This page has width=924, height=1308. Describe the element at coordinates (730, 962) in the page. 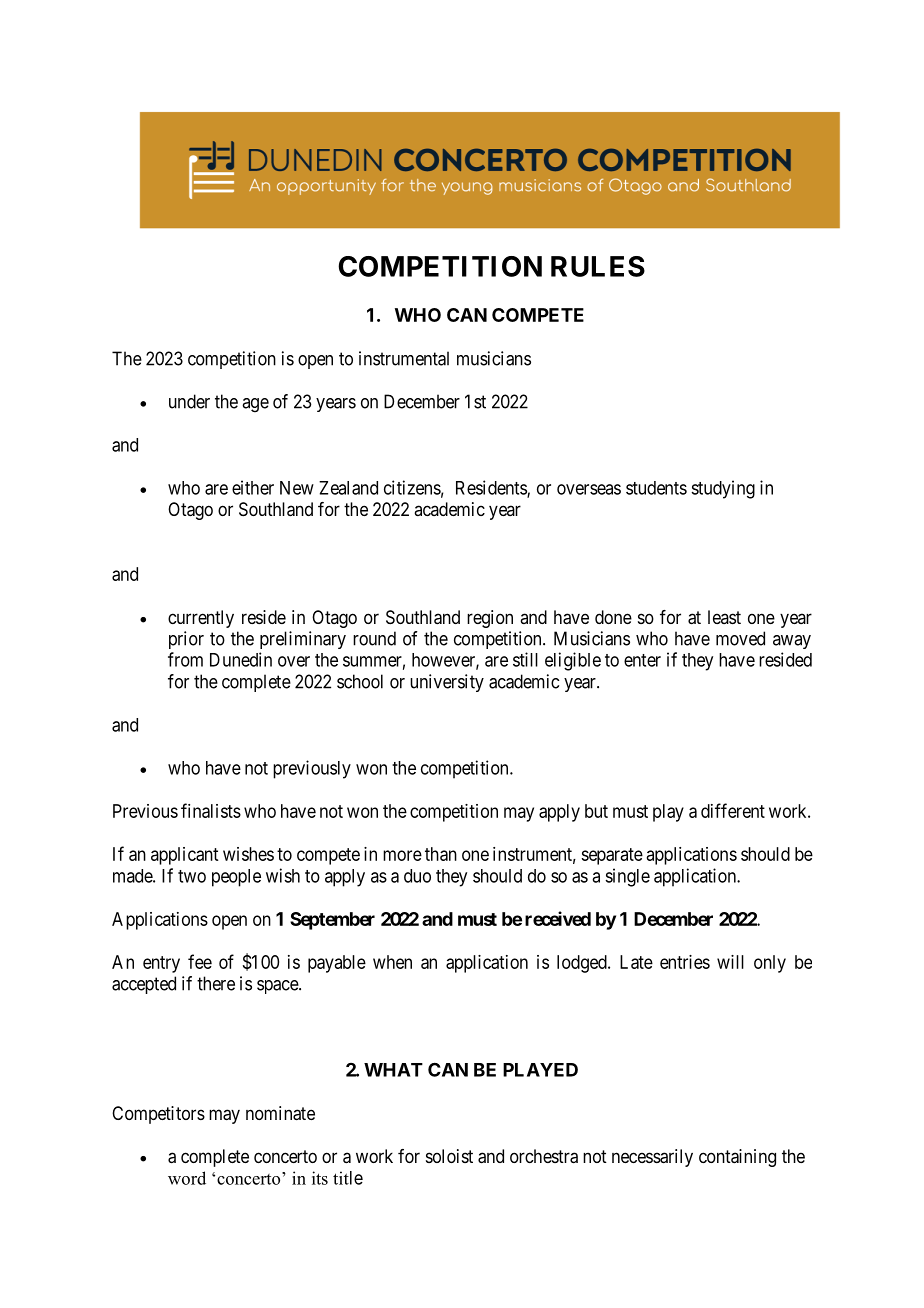

I see `will` at that location.
